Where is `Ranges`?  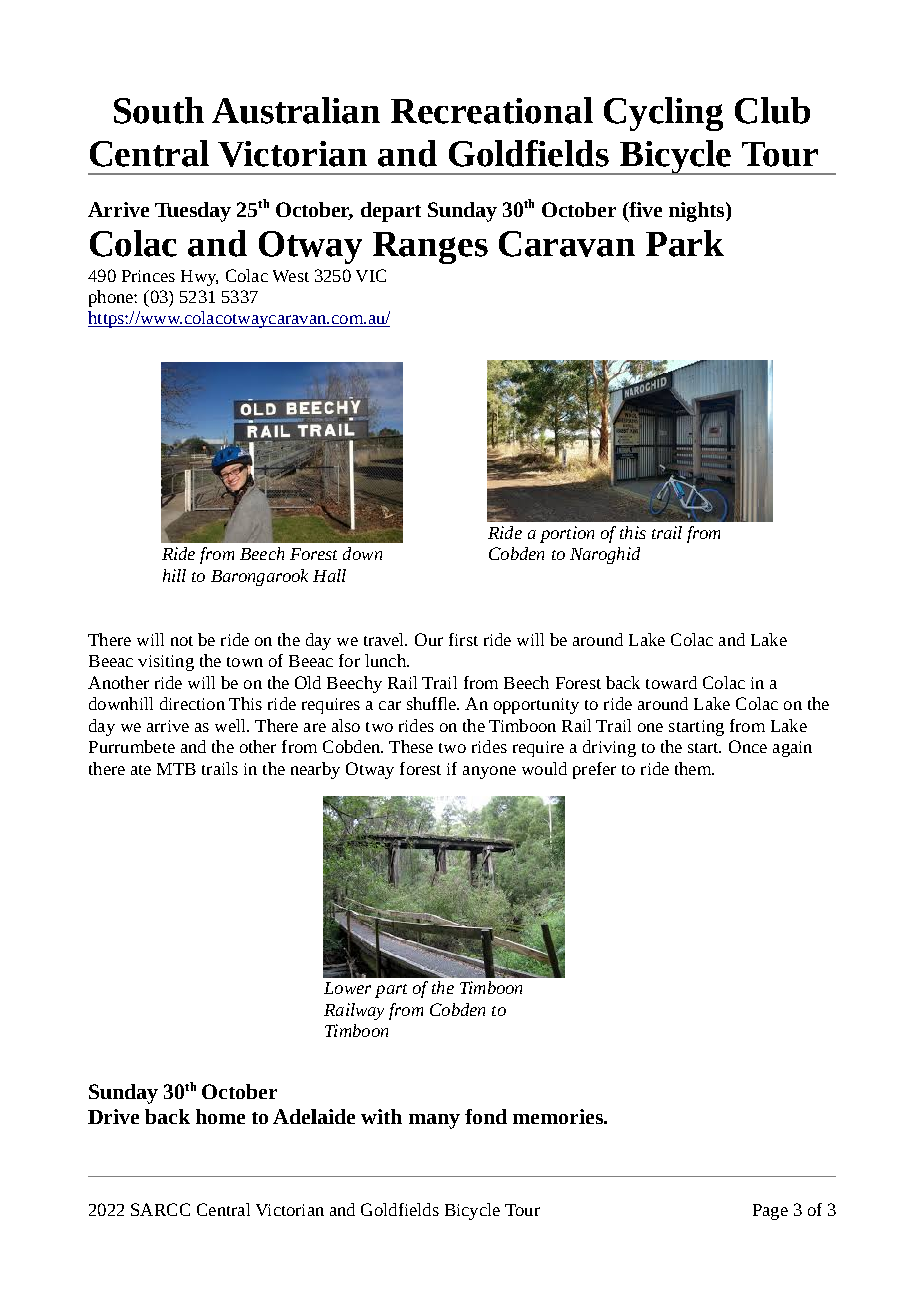 Ranges is located at coordinates (430, 248).
